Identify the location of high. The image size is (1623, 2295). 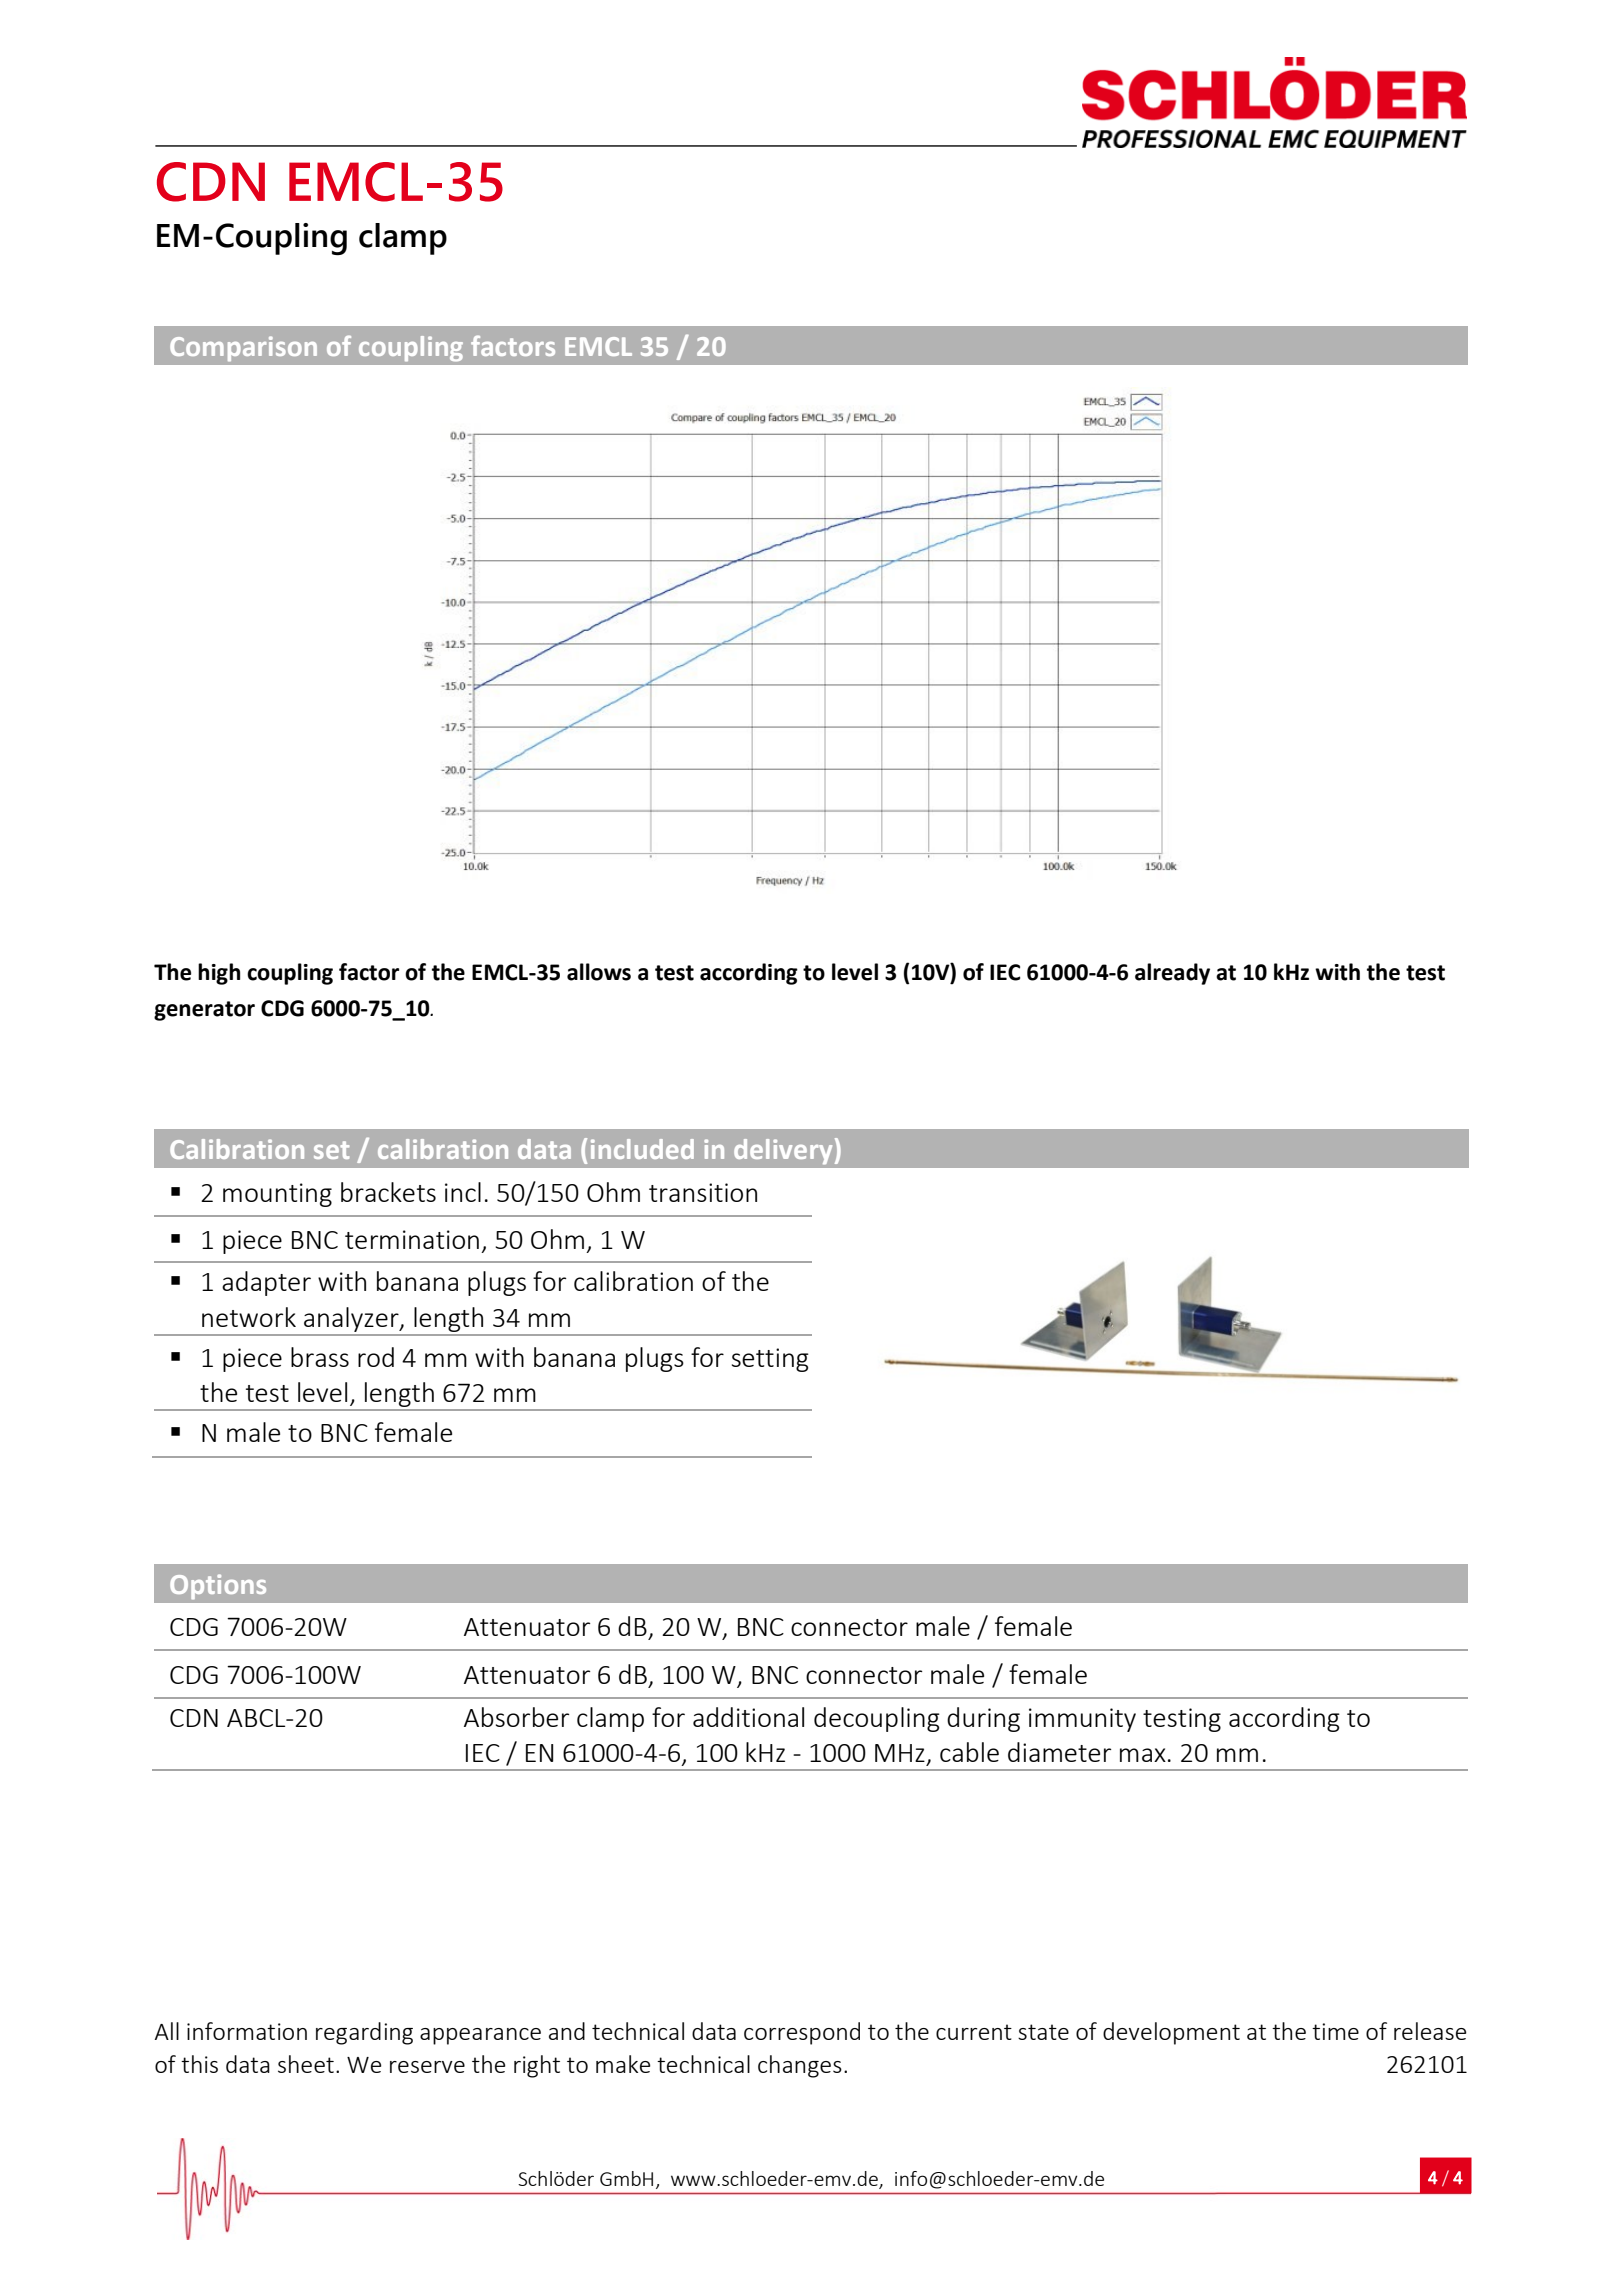
(219, 974).
